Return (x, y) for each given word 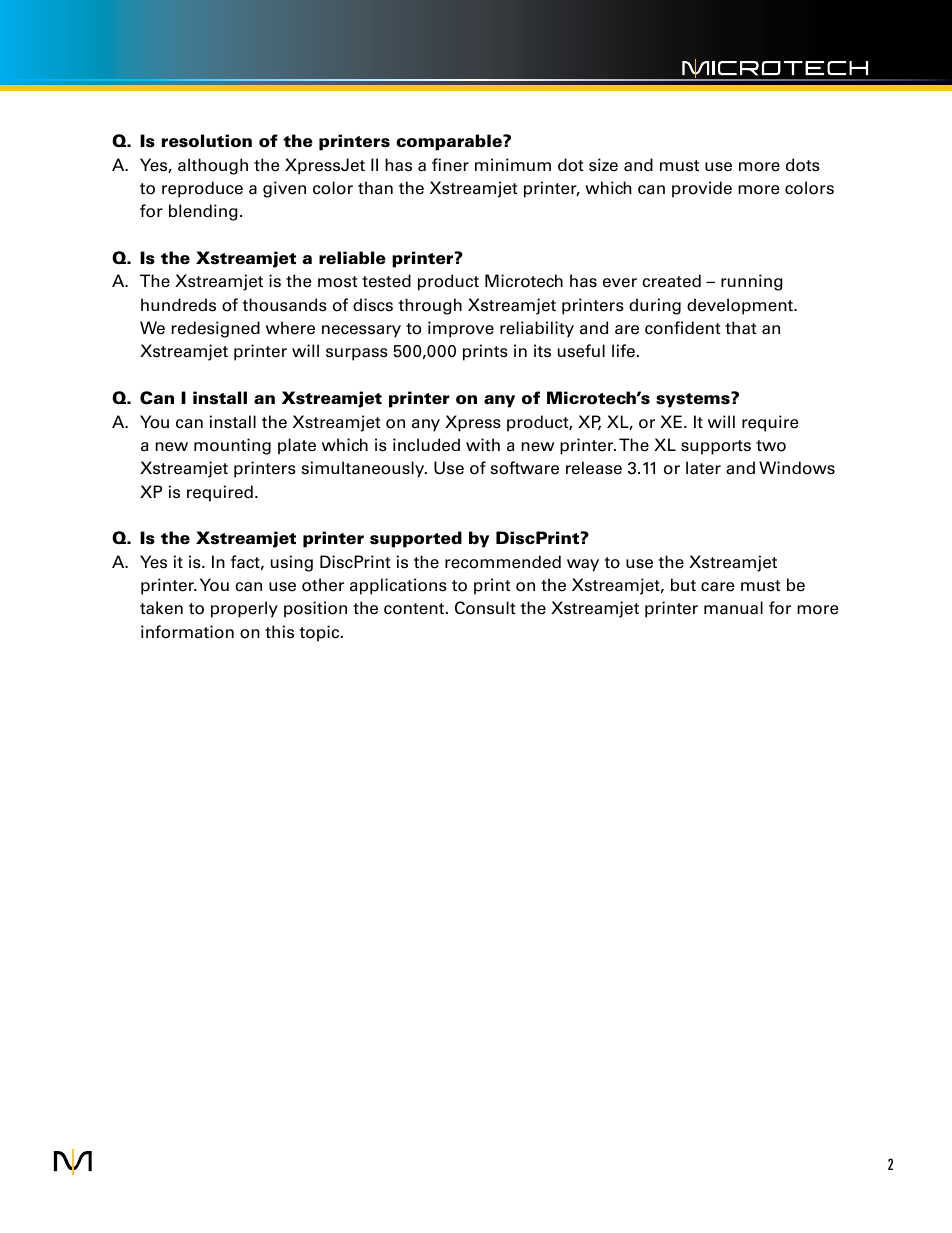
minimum (513, 164)
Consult (485, 608)
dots (803, 165)
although (213, 166)
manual (733, 608)
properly (244, 609)
